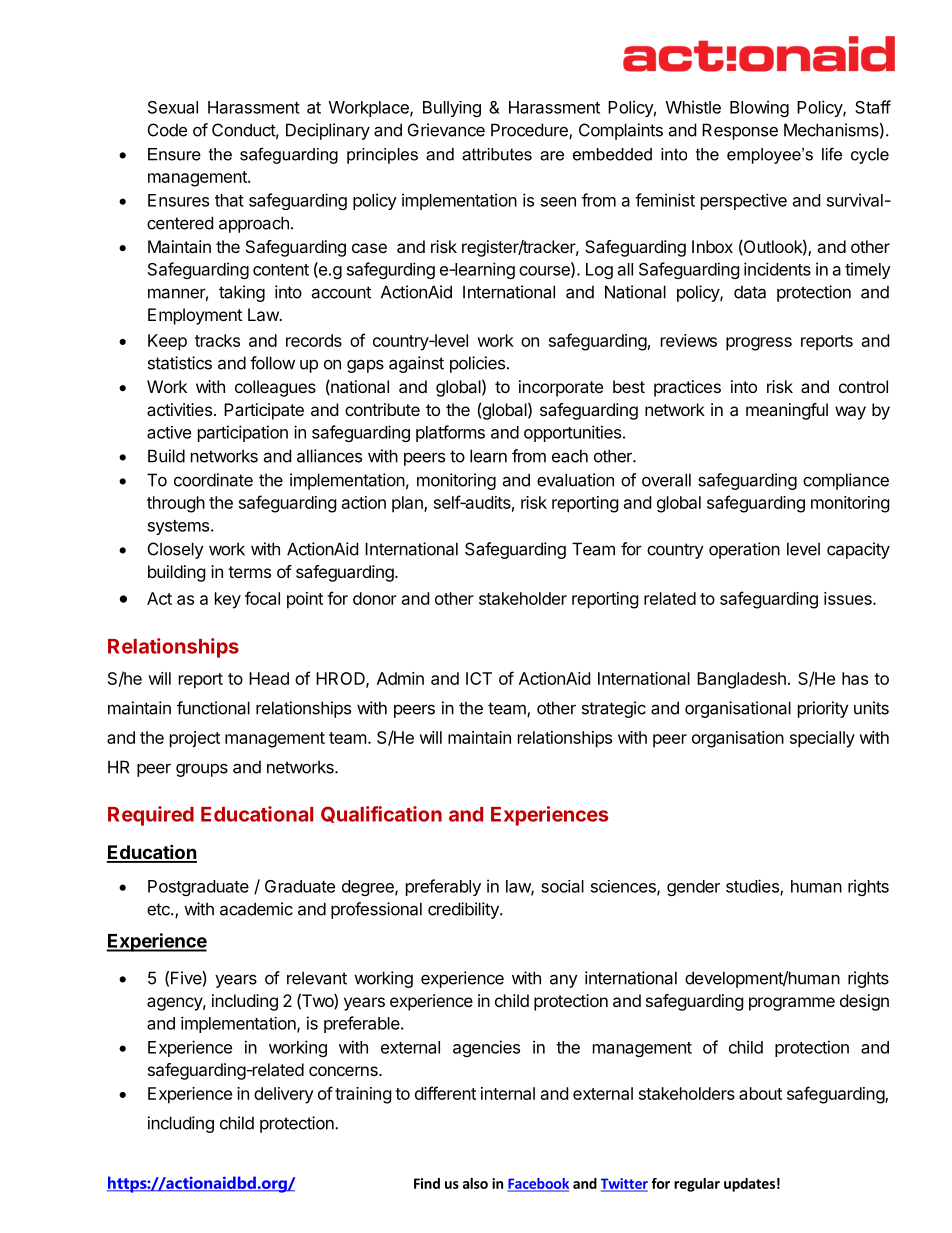  Describe the element at coordinates (284, 1095) in the screenshot. I see `delivery` at that location.
